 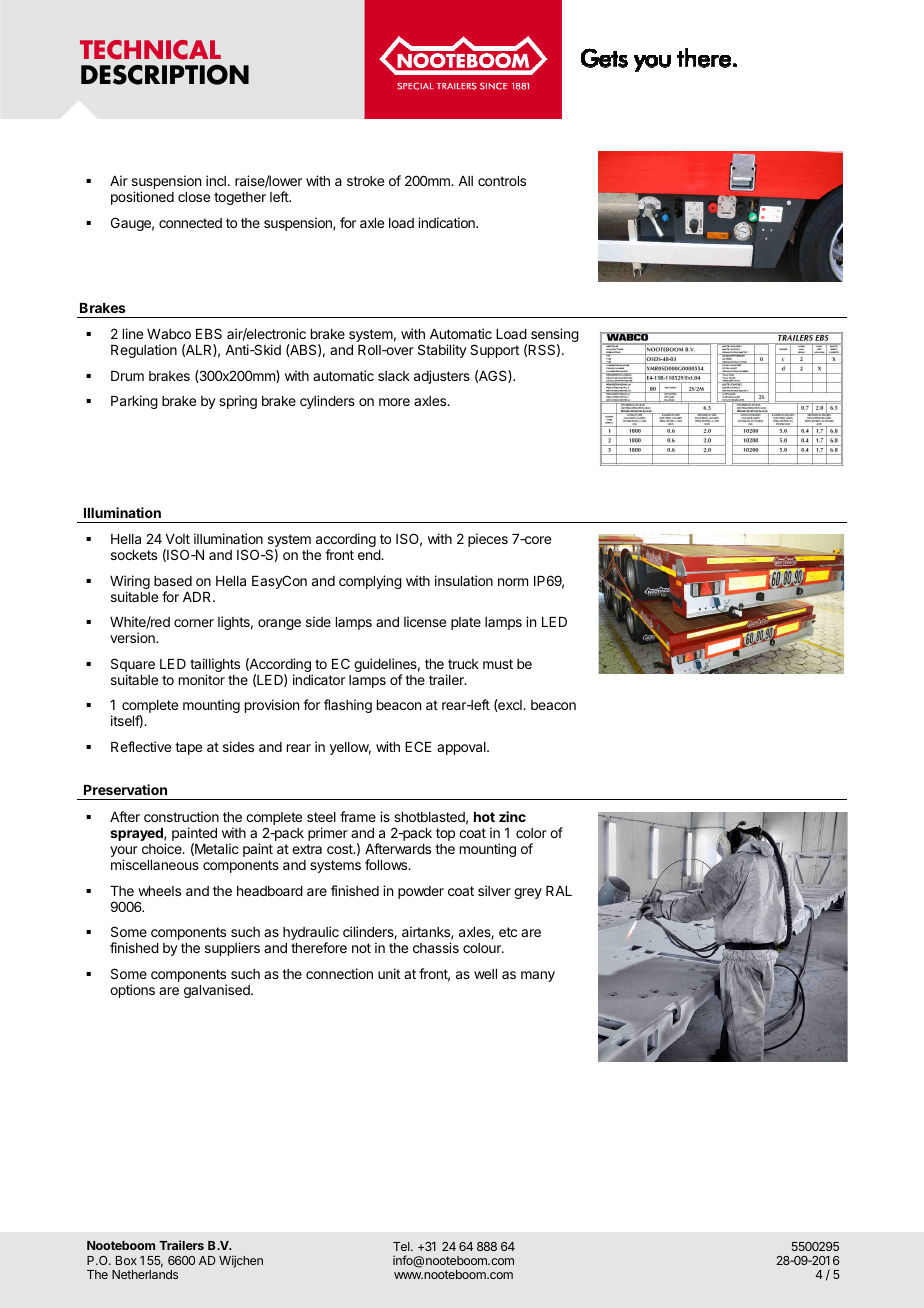 I want to click on stroke, so click(x=365, y=181).
